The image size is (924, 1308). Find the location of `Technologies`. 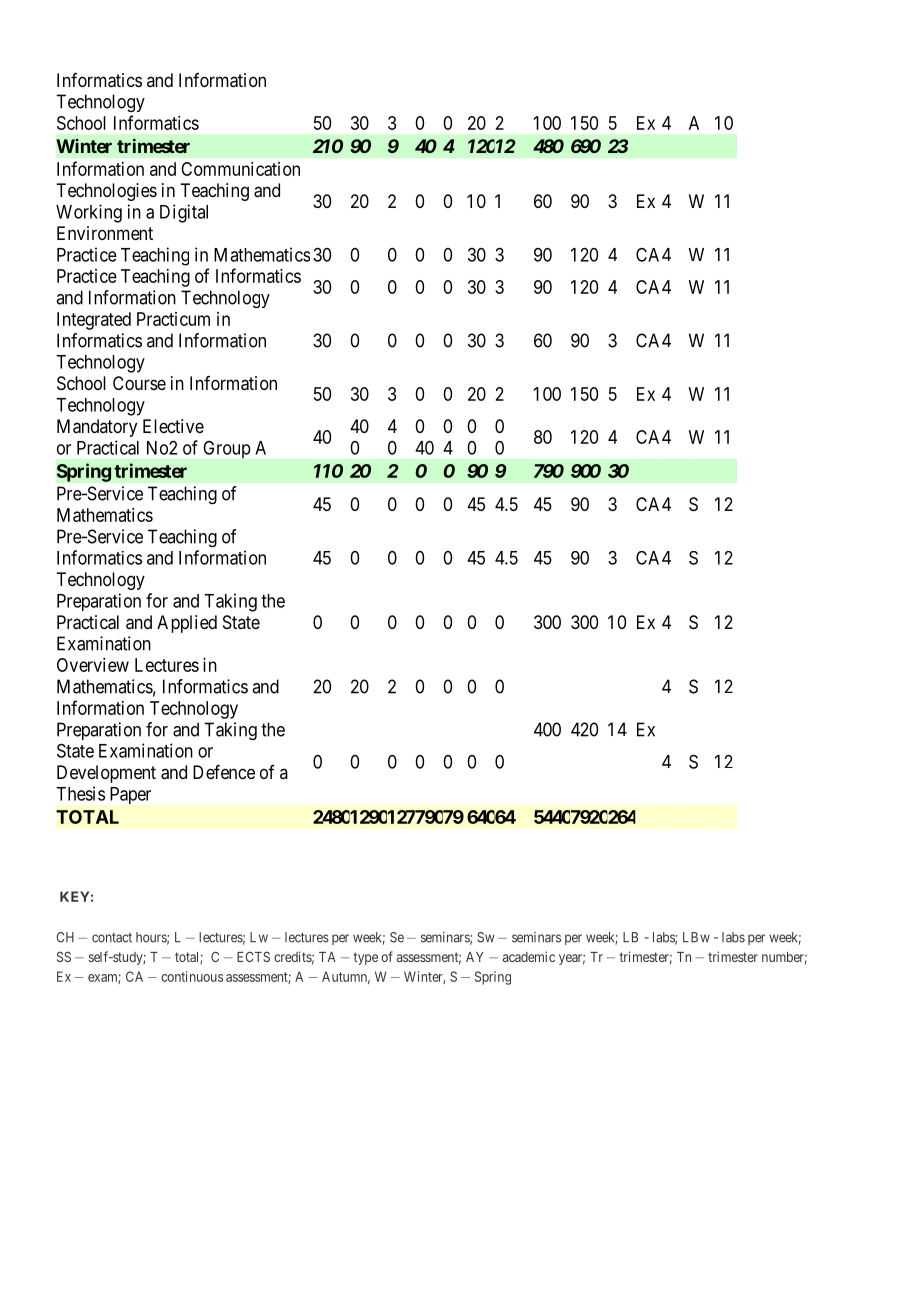

Technologies is located at coordinates (106, 192).
